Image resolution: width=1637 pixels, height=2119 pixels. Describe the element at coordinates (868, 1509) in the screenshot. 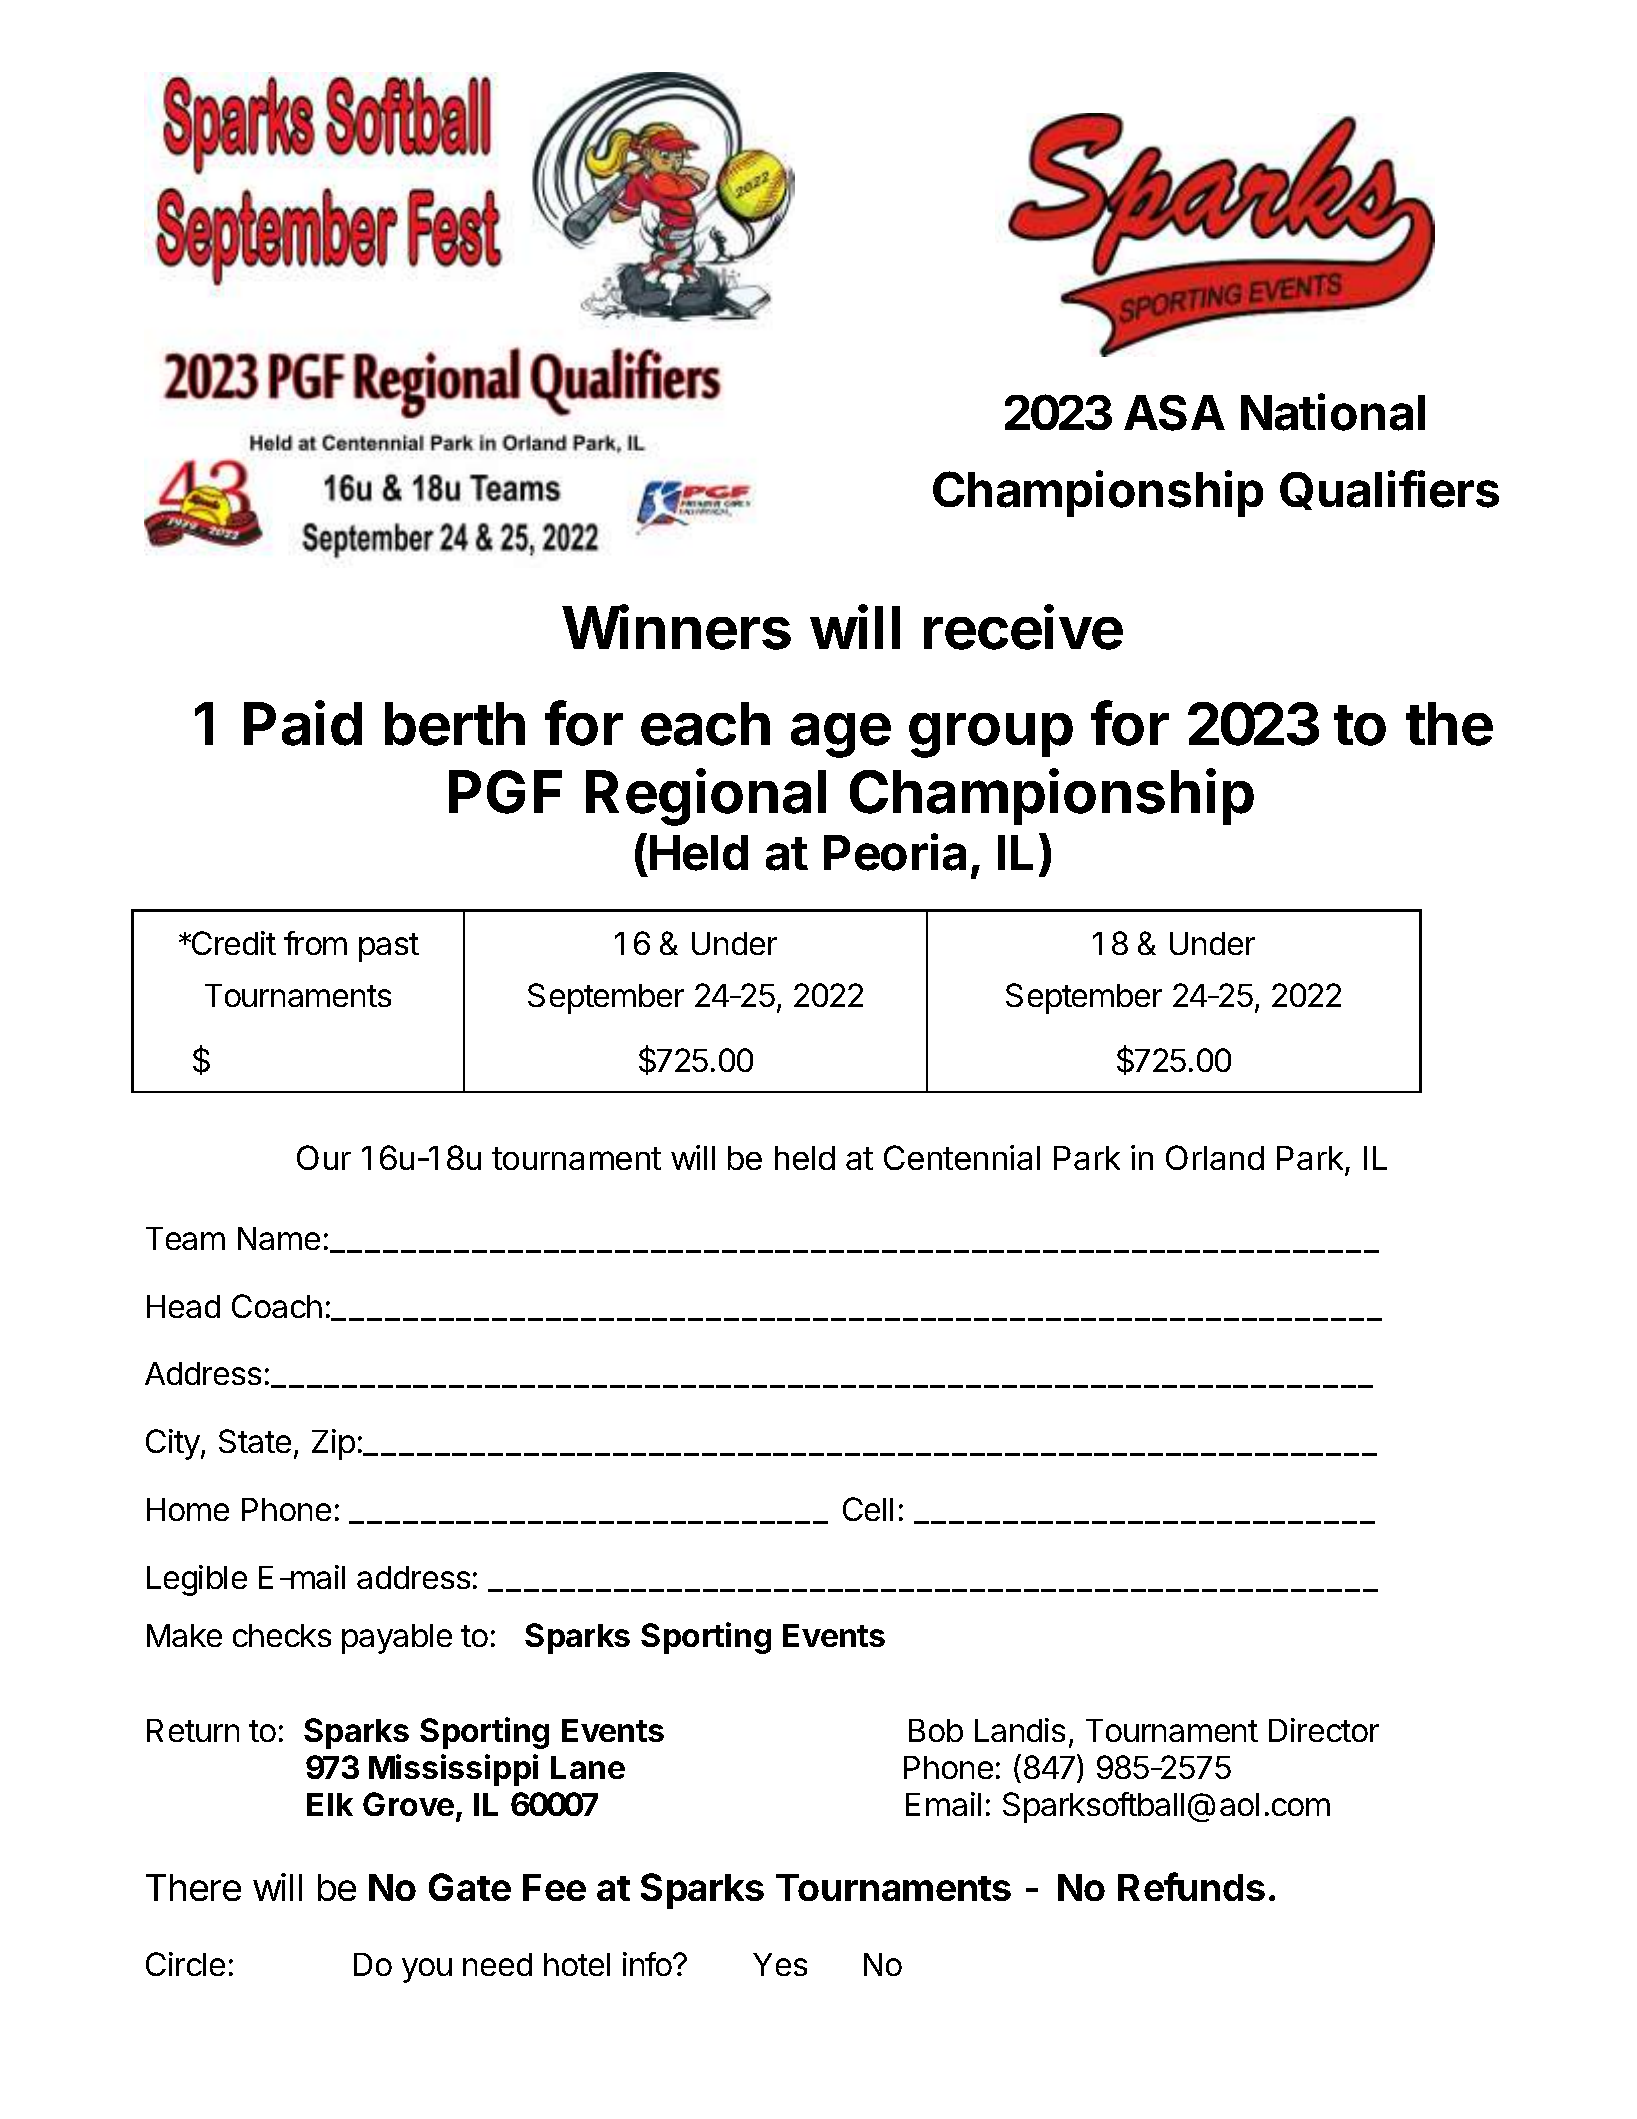

I see `Cell` at that location.
